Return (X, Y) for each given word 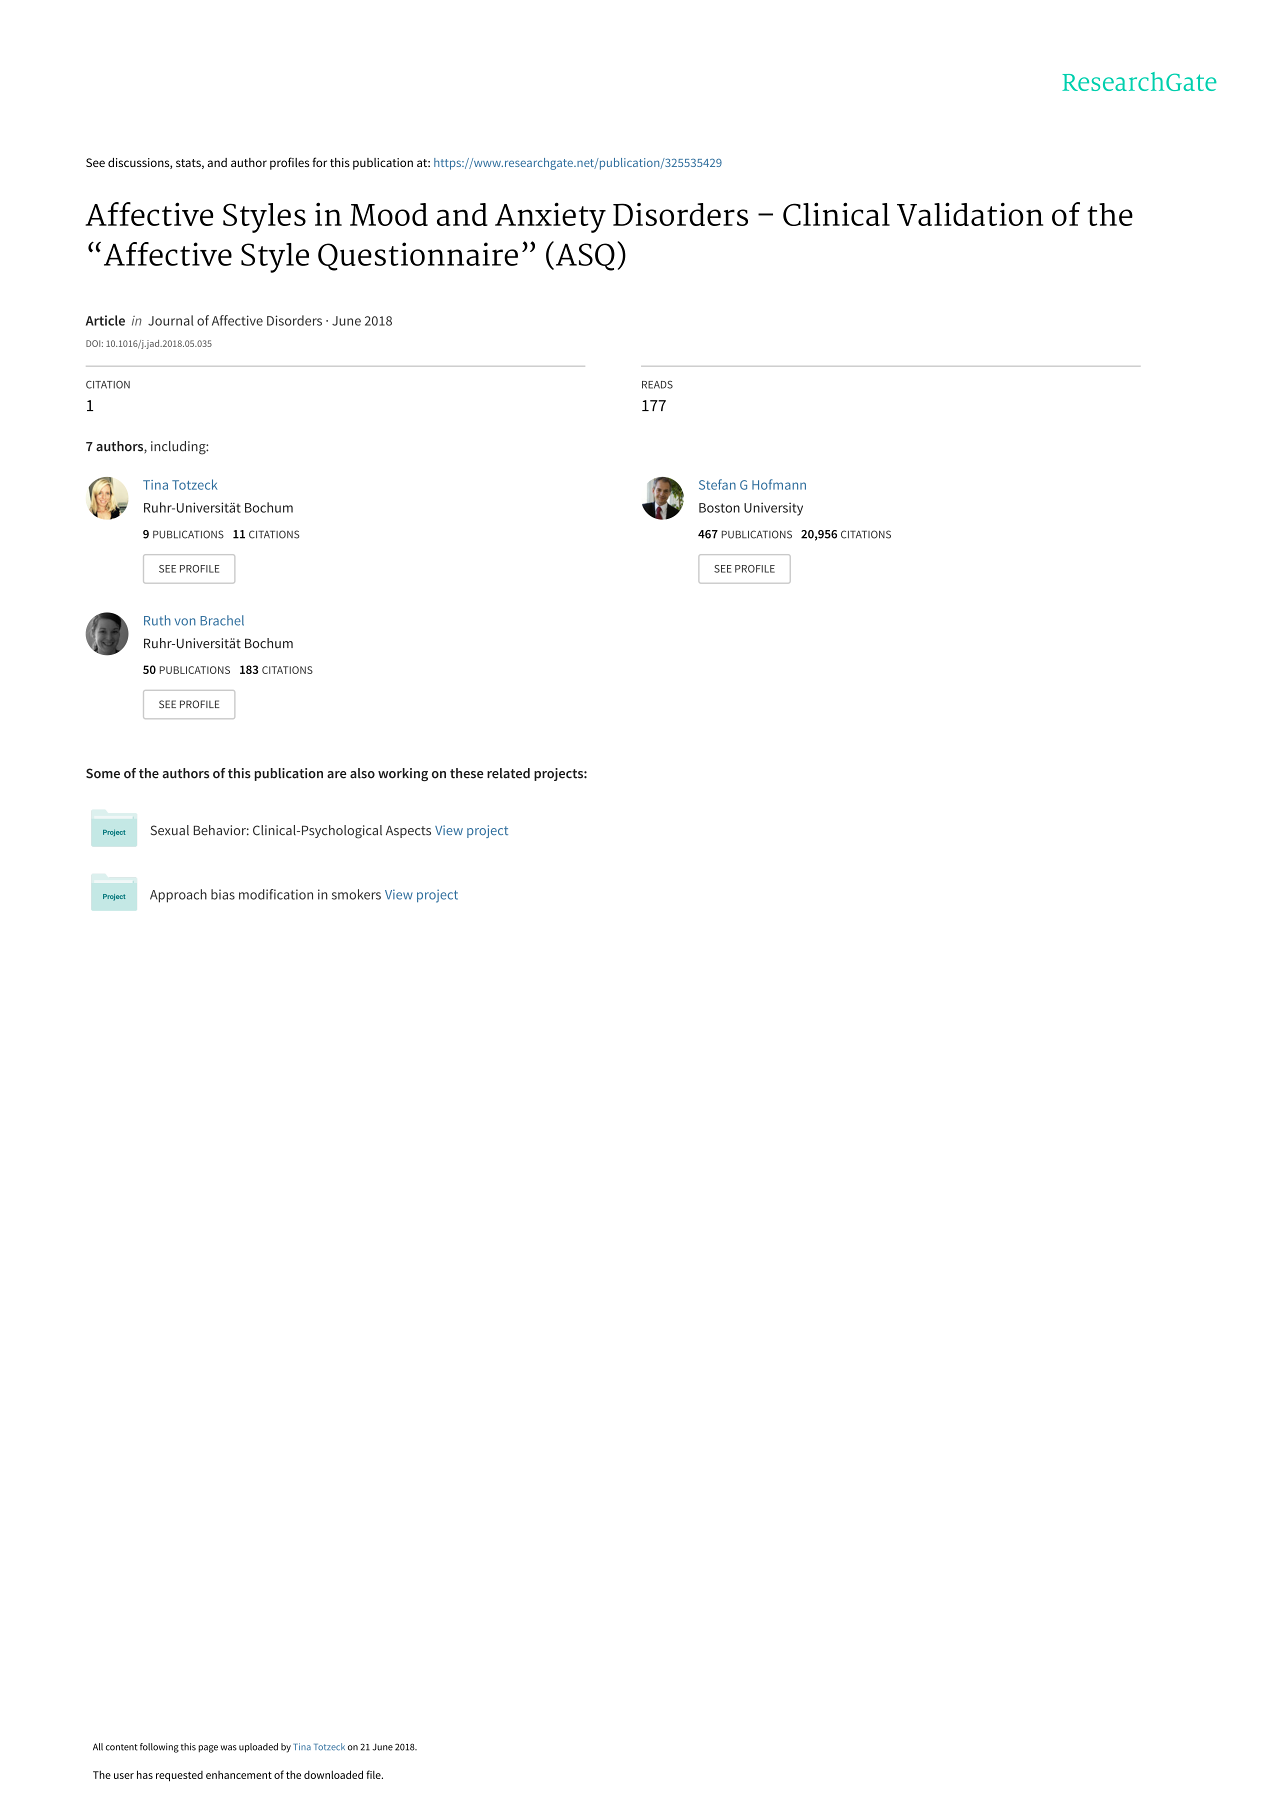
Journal (171, 320)
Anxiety (550, 217)
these (466, 773)
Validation (970, 214)
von (185, 622)
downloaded (333, 1774)
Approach (178, 896)
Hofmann (779, 484)
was (229, 1748)
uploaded (258, 1748)
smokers (356, 894)
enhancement (239, 1775)
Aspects (408, 832)
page (208, 1749)
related (508, 773)
